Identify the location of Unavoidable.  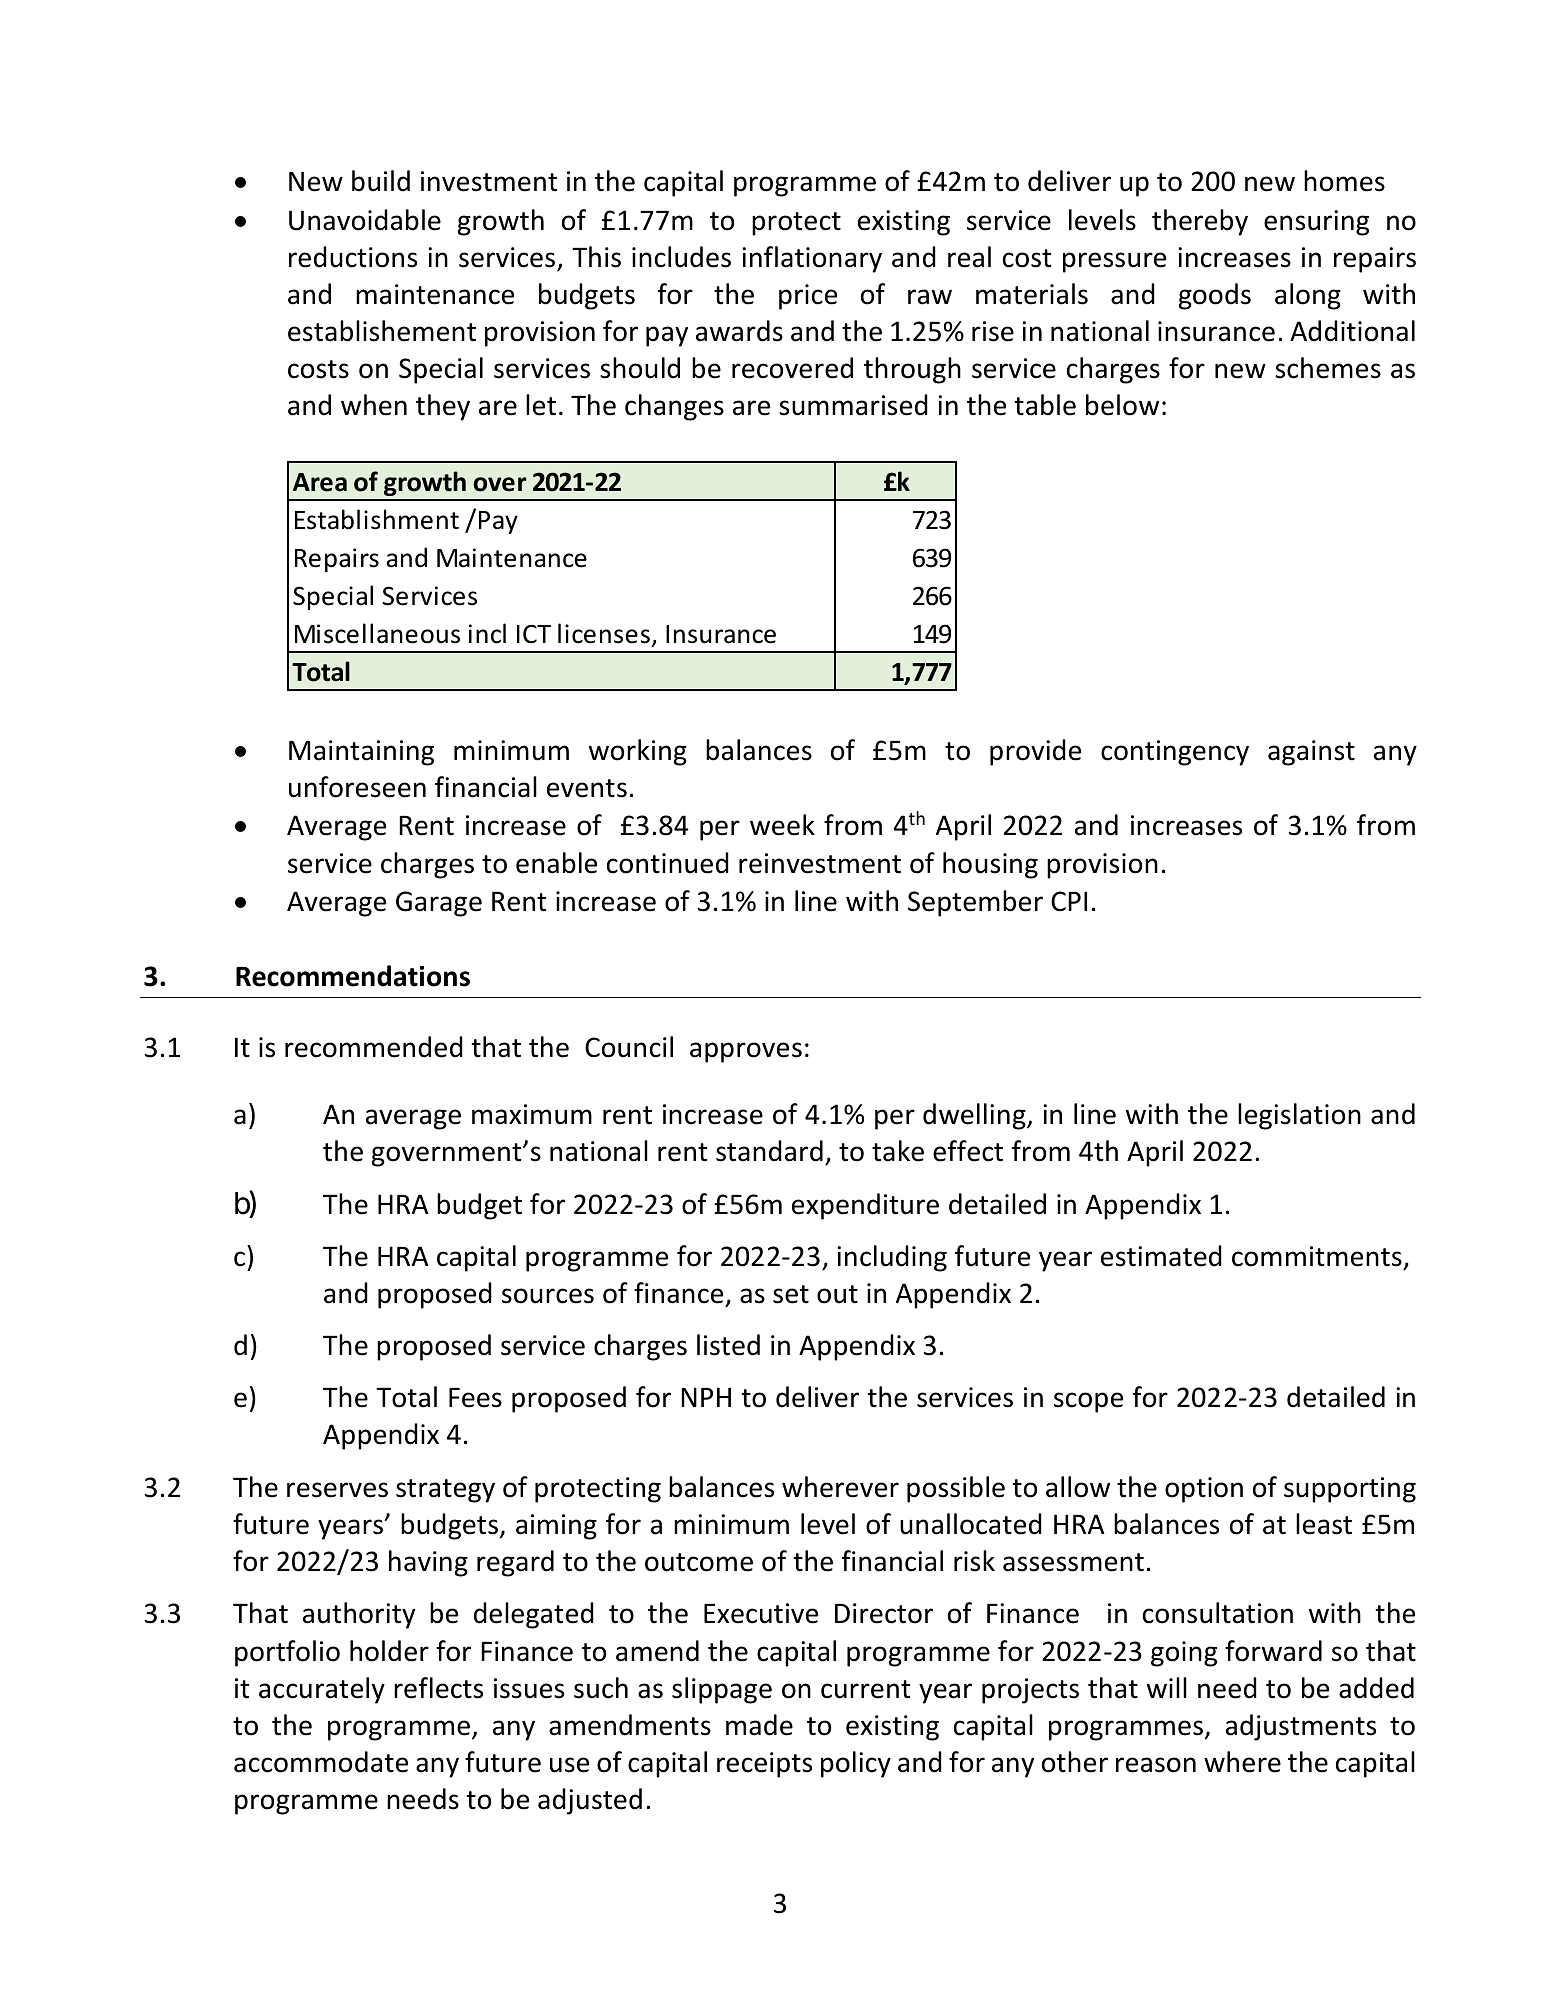
(365, 220).
